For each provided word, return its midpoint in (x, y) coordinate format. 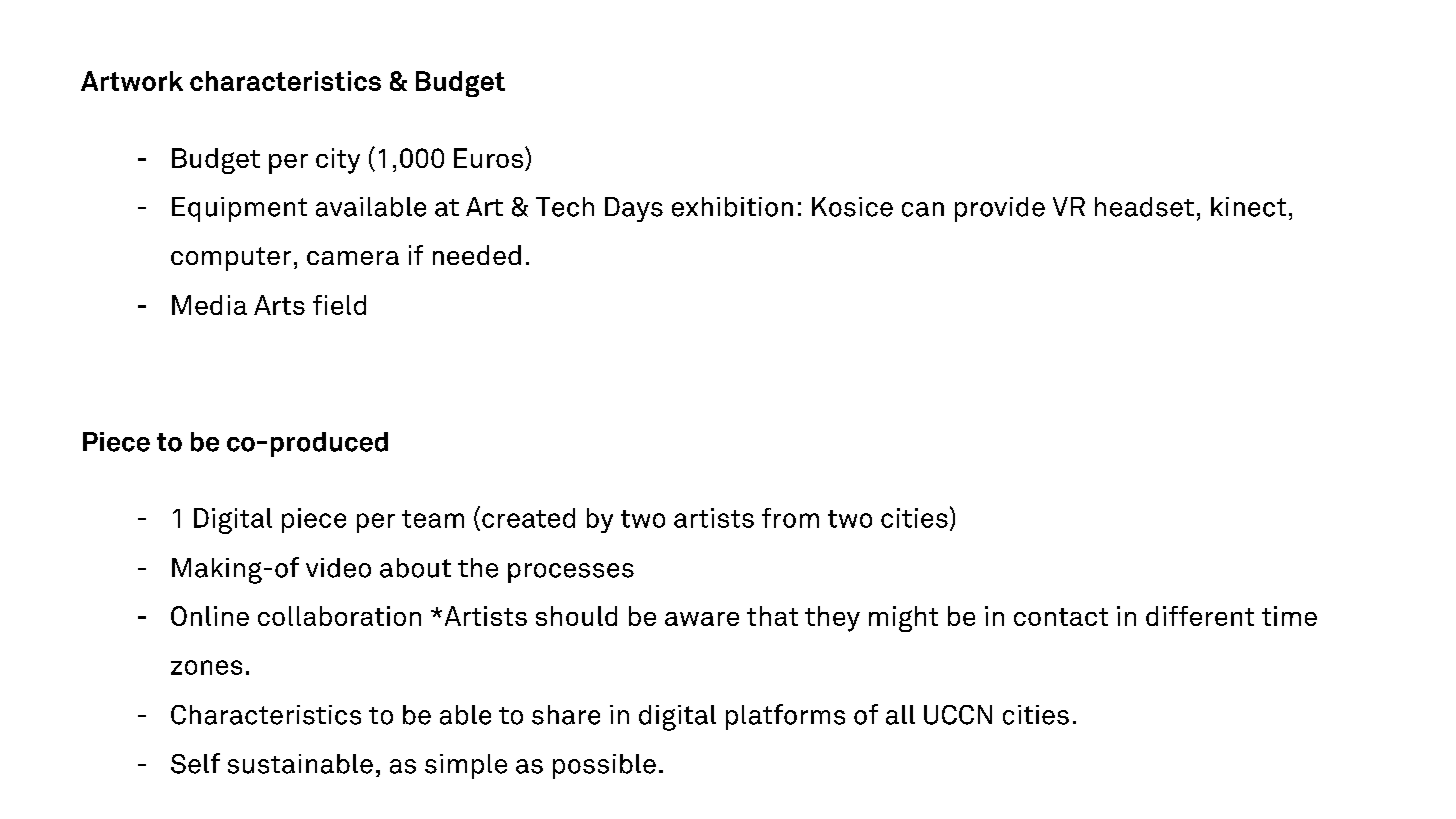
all (900, 715)
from (790, 518)
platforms (785, 717)
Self (195, 763)
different (1200, 616)
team (433, 519)
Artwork (132, 81)
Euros (490, 159)
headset (1144, 207)
